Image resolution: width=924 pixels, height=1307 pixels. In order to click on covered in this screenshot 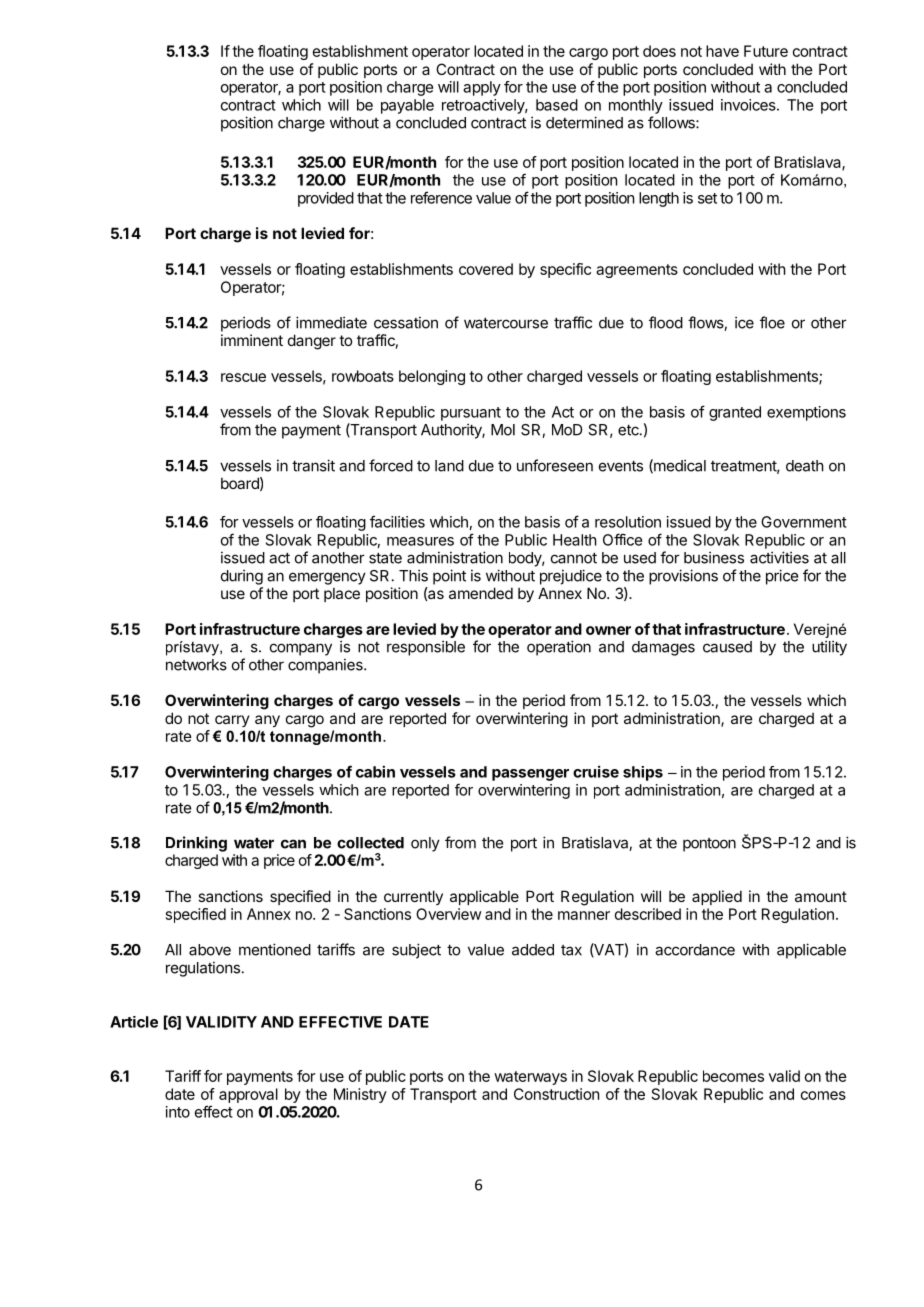, I will do `click(486, 269)`.
